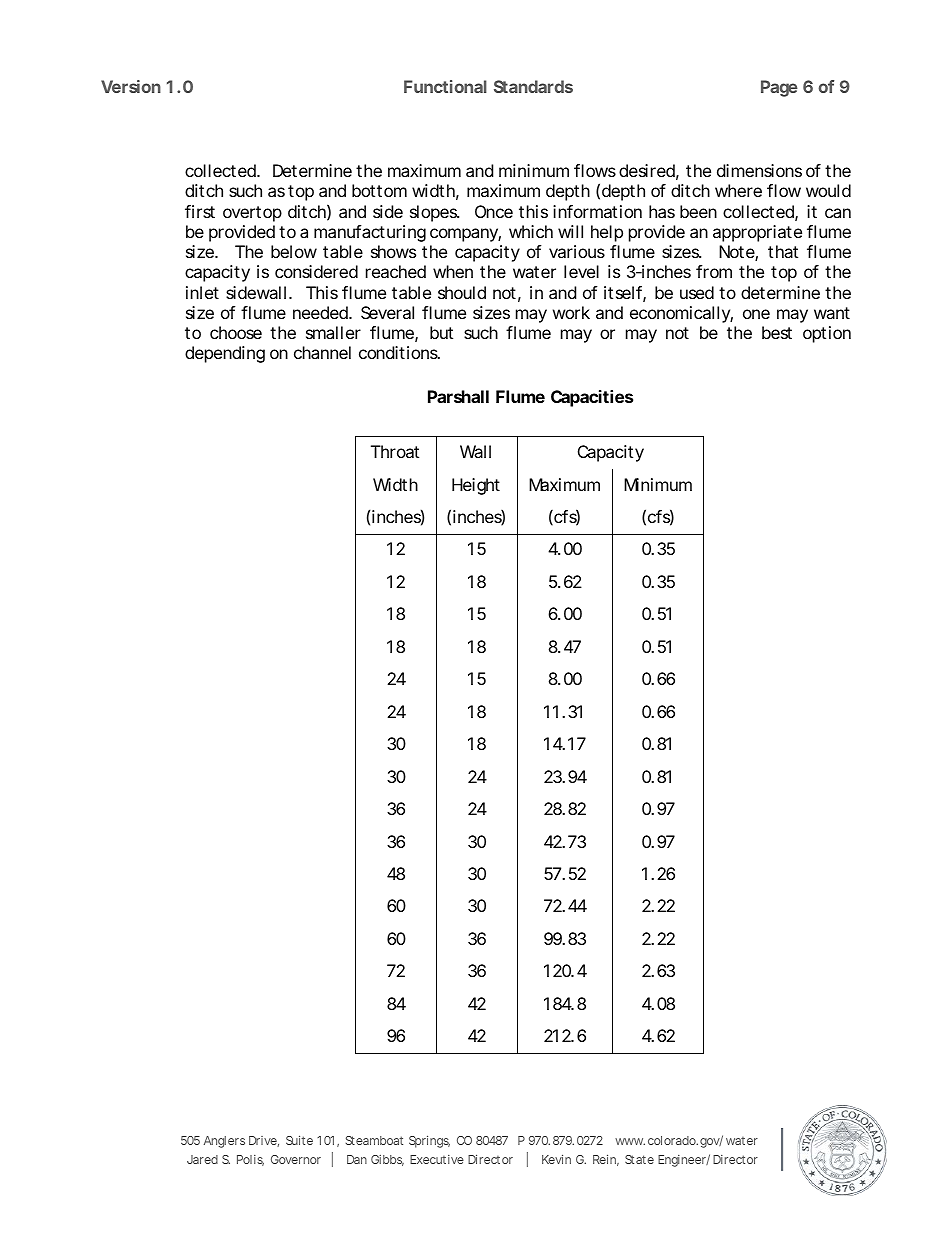 The height and width of the page is (1233, 952). Describe the element at coordinates (777, 332) in the page. I see `best` at that location.
